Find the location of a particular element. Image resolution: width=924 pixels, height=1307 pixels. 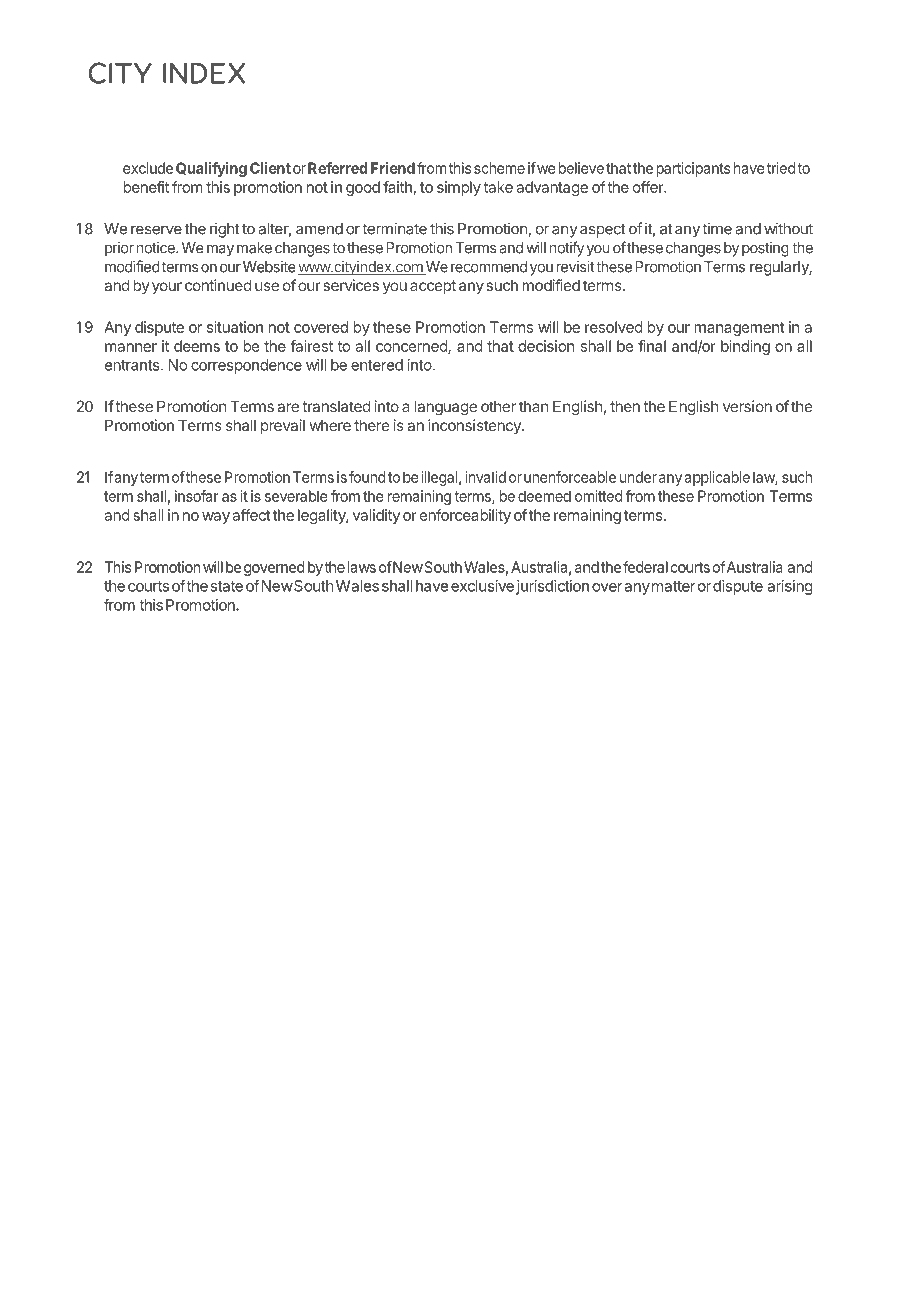

applicable is located at coordinates (717, 478).
